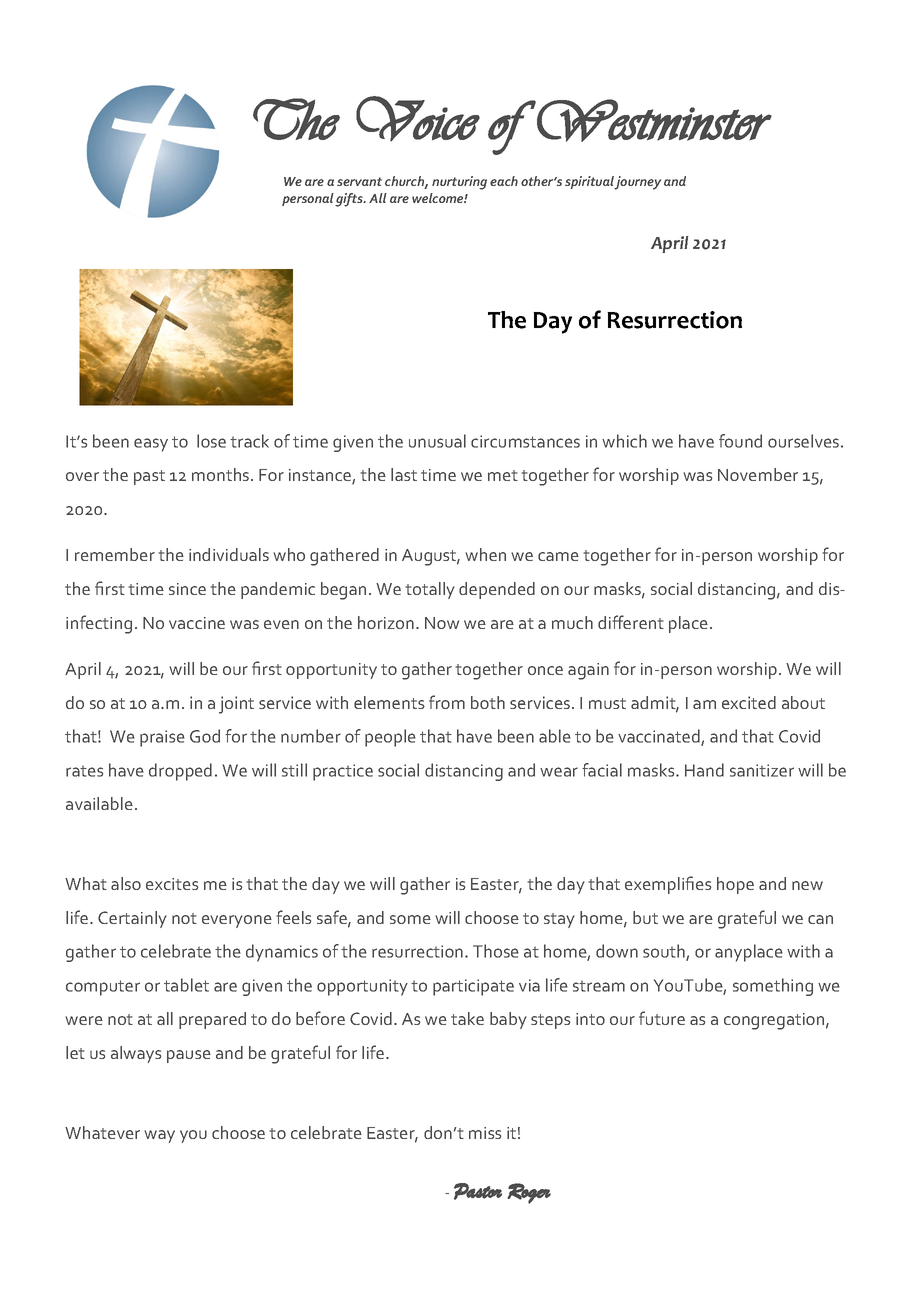  I want to click on November, so click(758, 474).
